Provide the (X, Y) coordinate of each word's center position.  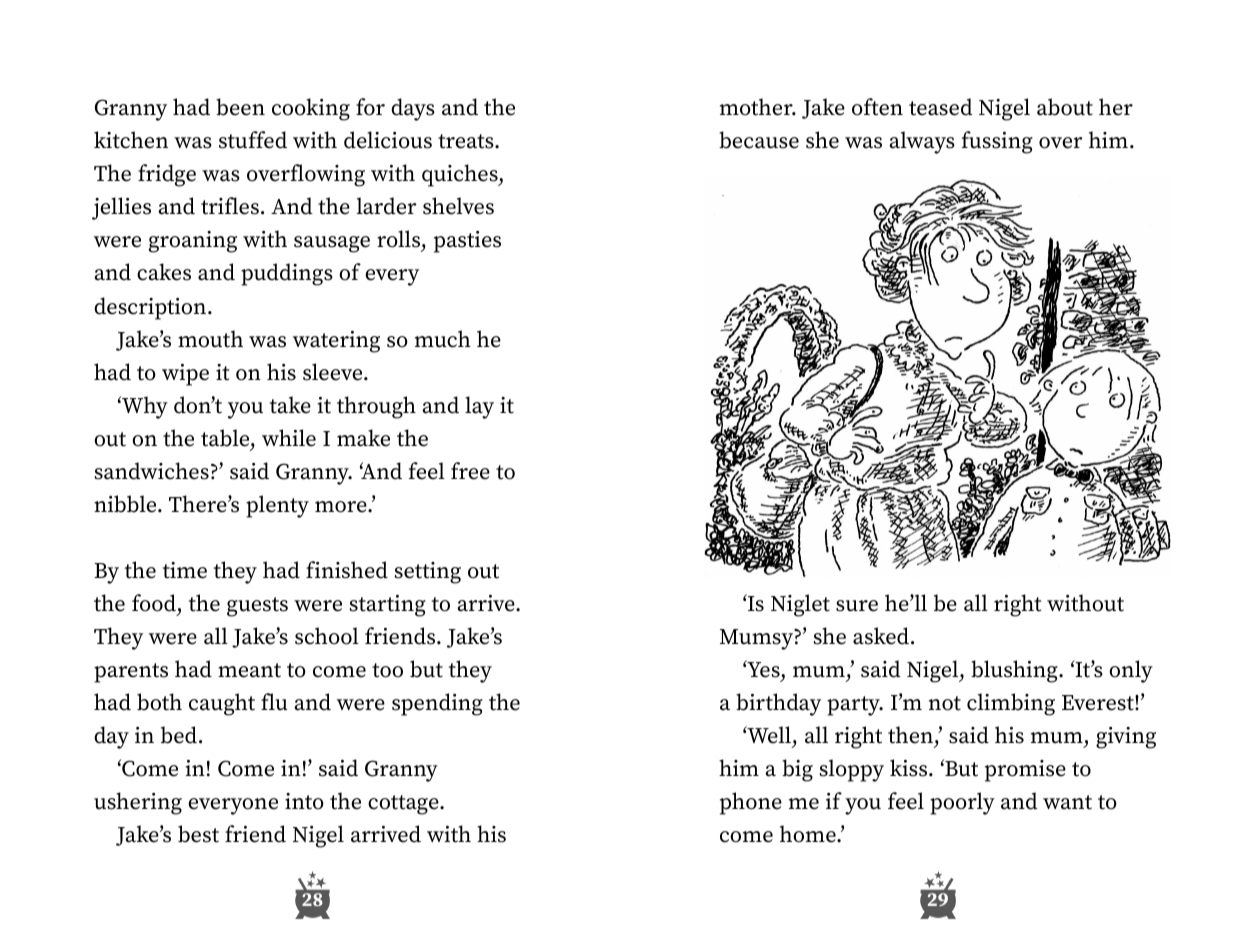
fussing (997, 142)
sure (857, 606)
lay (479, 407)
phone (751, 803)
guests (257, 607)
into (304, 801)
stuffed (253, 140)
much (443, 339)
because (759, 140)
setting (428, 573)
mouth (210, 339)
